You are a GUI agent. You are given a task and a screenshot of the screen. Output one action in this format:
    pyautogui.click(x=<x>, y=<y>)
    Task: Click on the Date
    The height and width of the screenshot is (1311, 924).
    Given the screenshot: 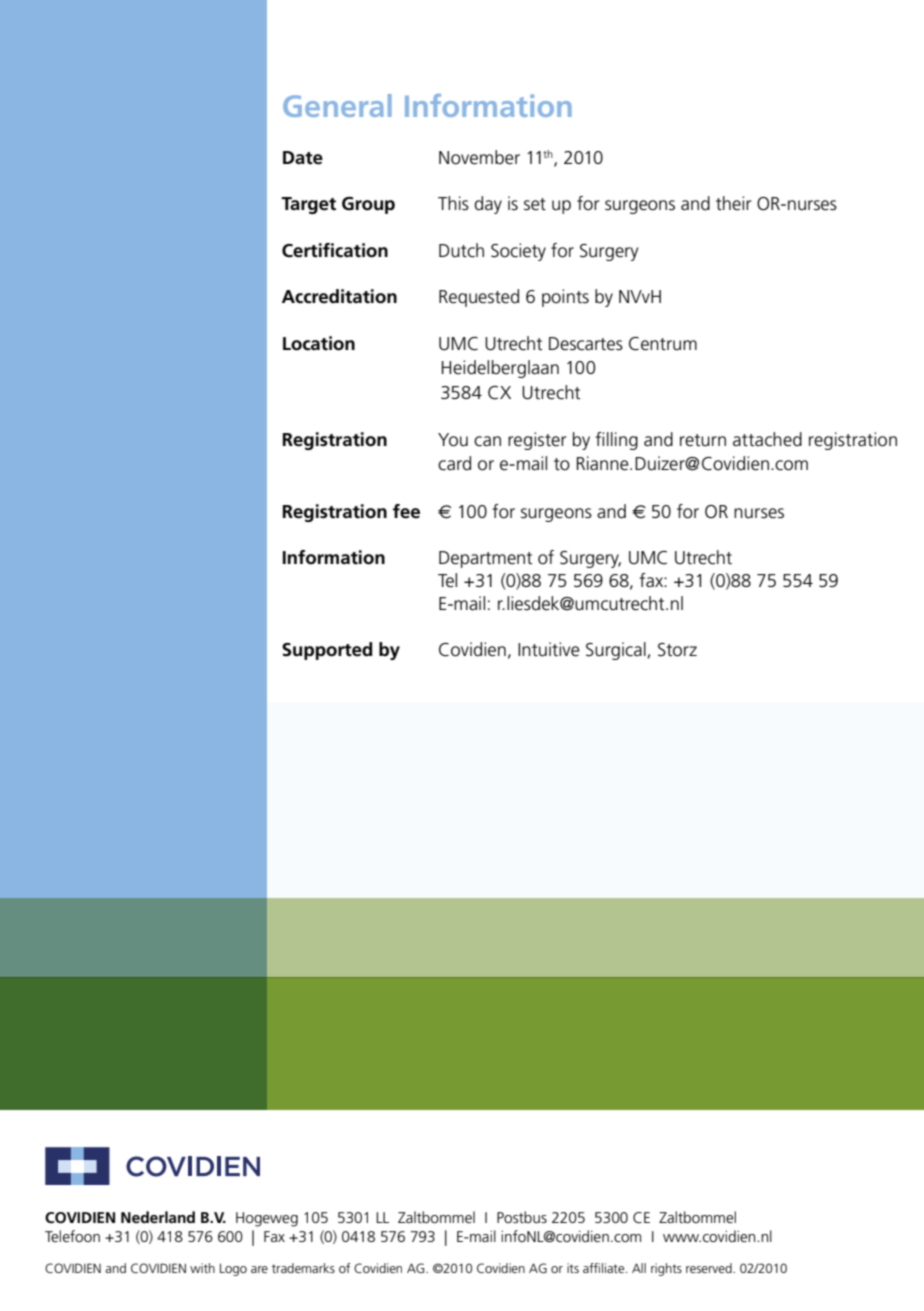 What is the action you would take?
    pyautogui.click(x=303, y=158)
